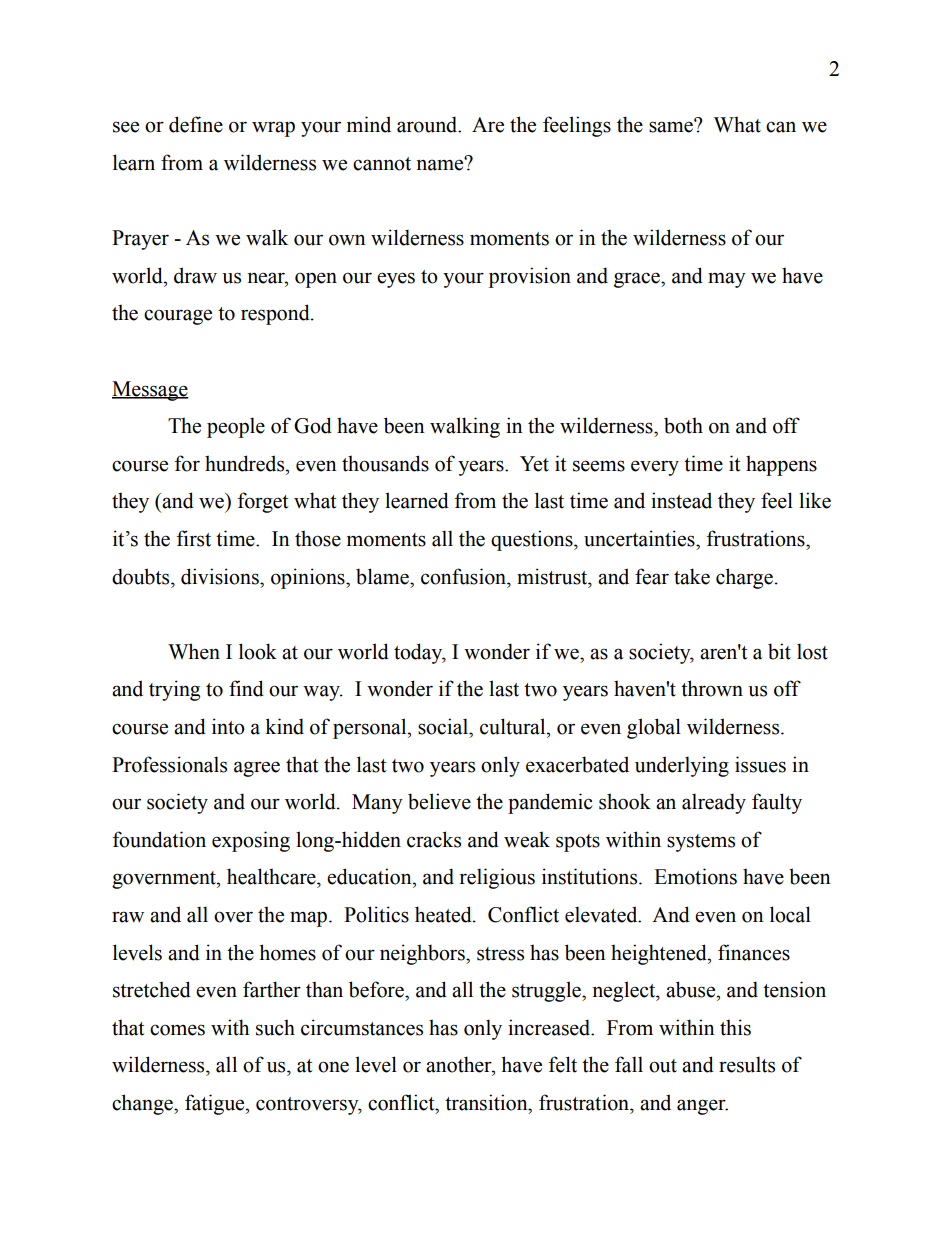  I want to click on exposing, so click(251, 841).
